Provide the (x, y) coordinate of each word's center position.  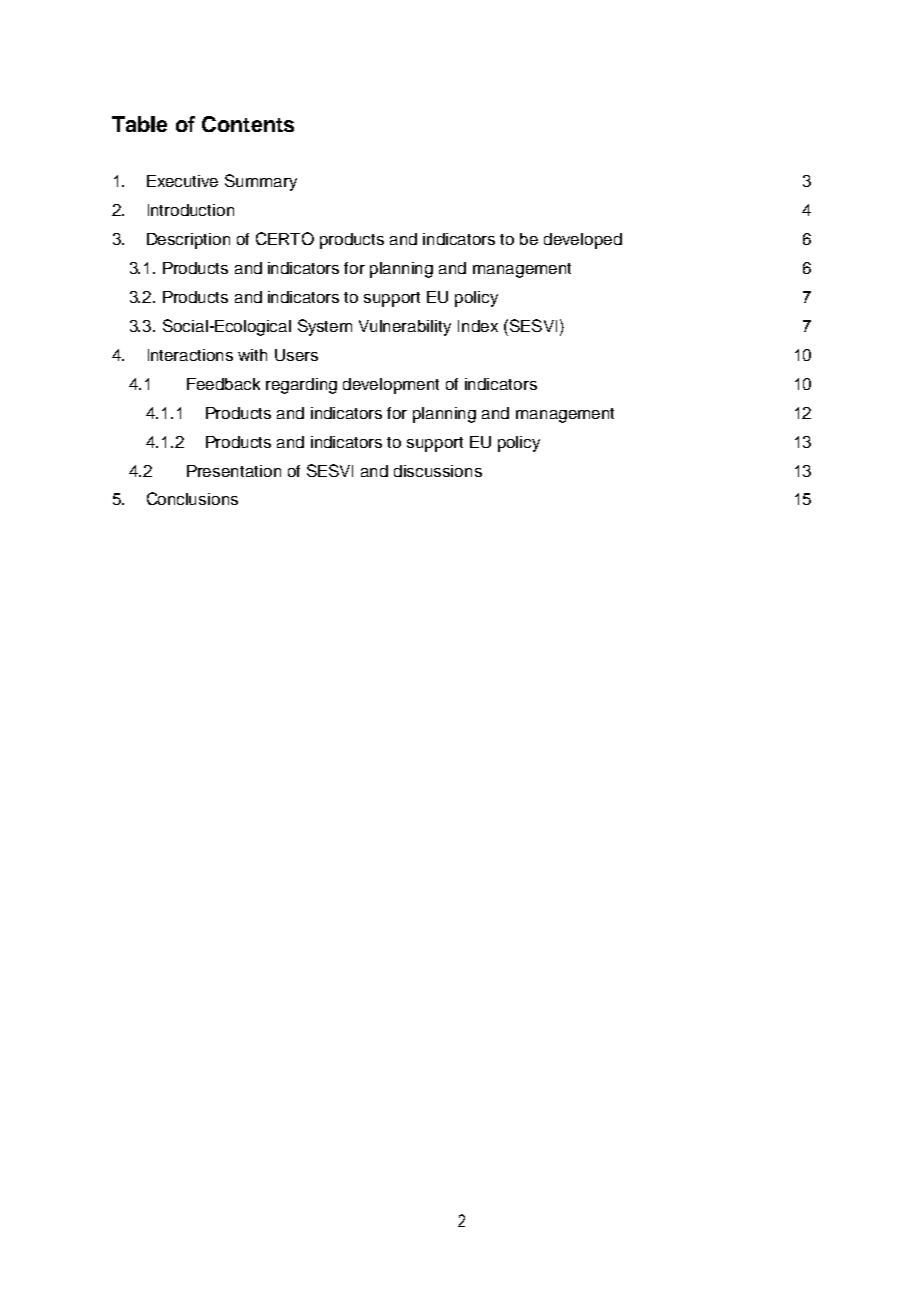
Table (139, 124)
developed (583, 241)
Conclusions (192, 498)
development (391, 386)
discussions (438, 471)
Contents (248, 124)
